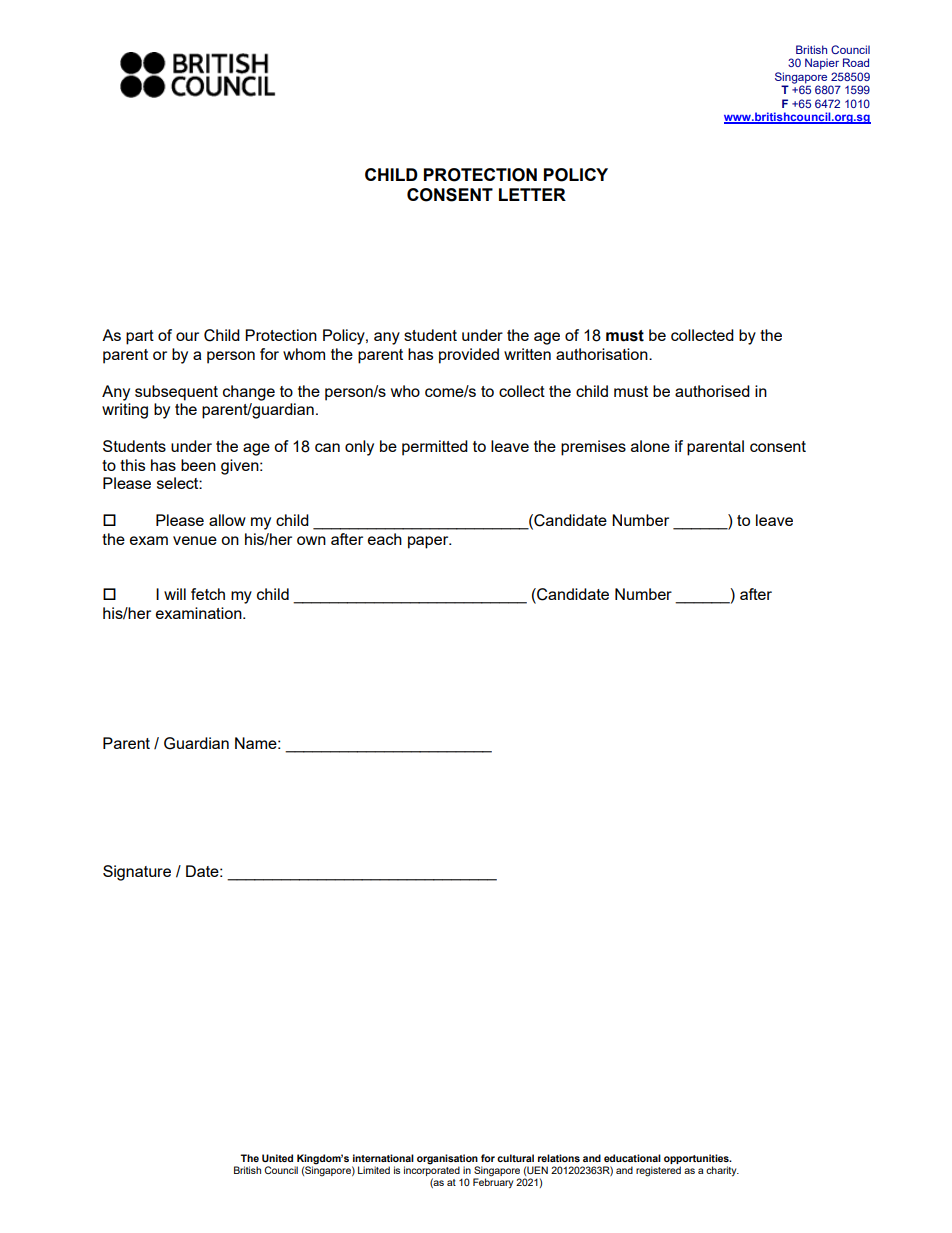 The image size is (952, 1233). Describe the element at coordinates (515, 1158) in the page. I see `cultural` at that location.
